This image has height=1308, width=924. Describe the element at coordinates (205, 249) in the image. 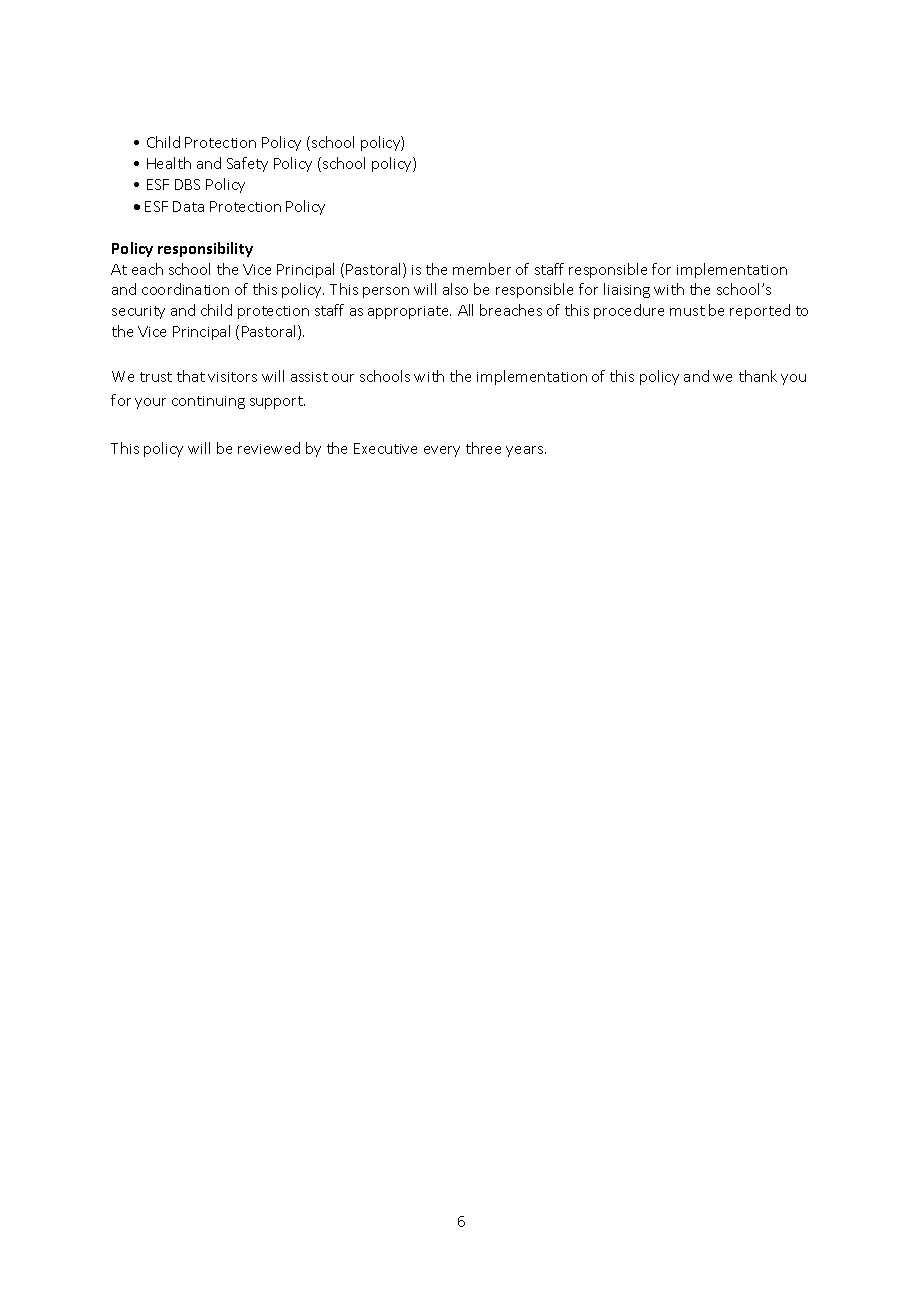

I see `responsibility` at that location.
